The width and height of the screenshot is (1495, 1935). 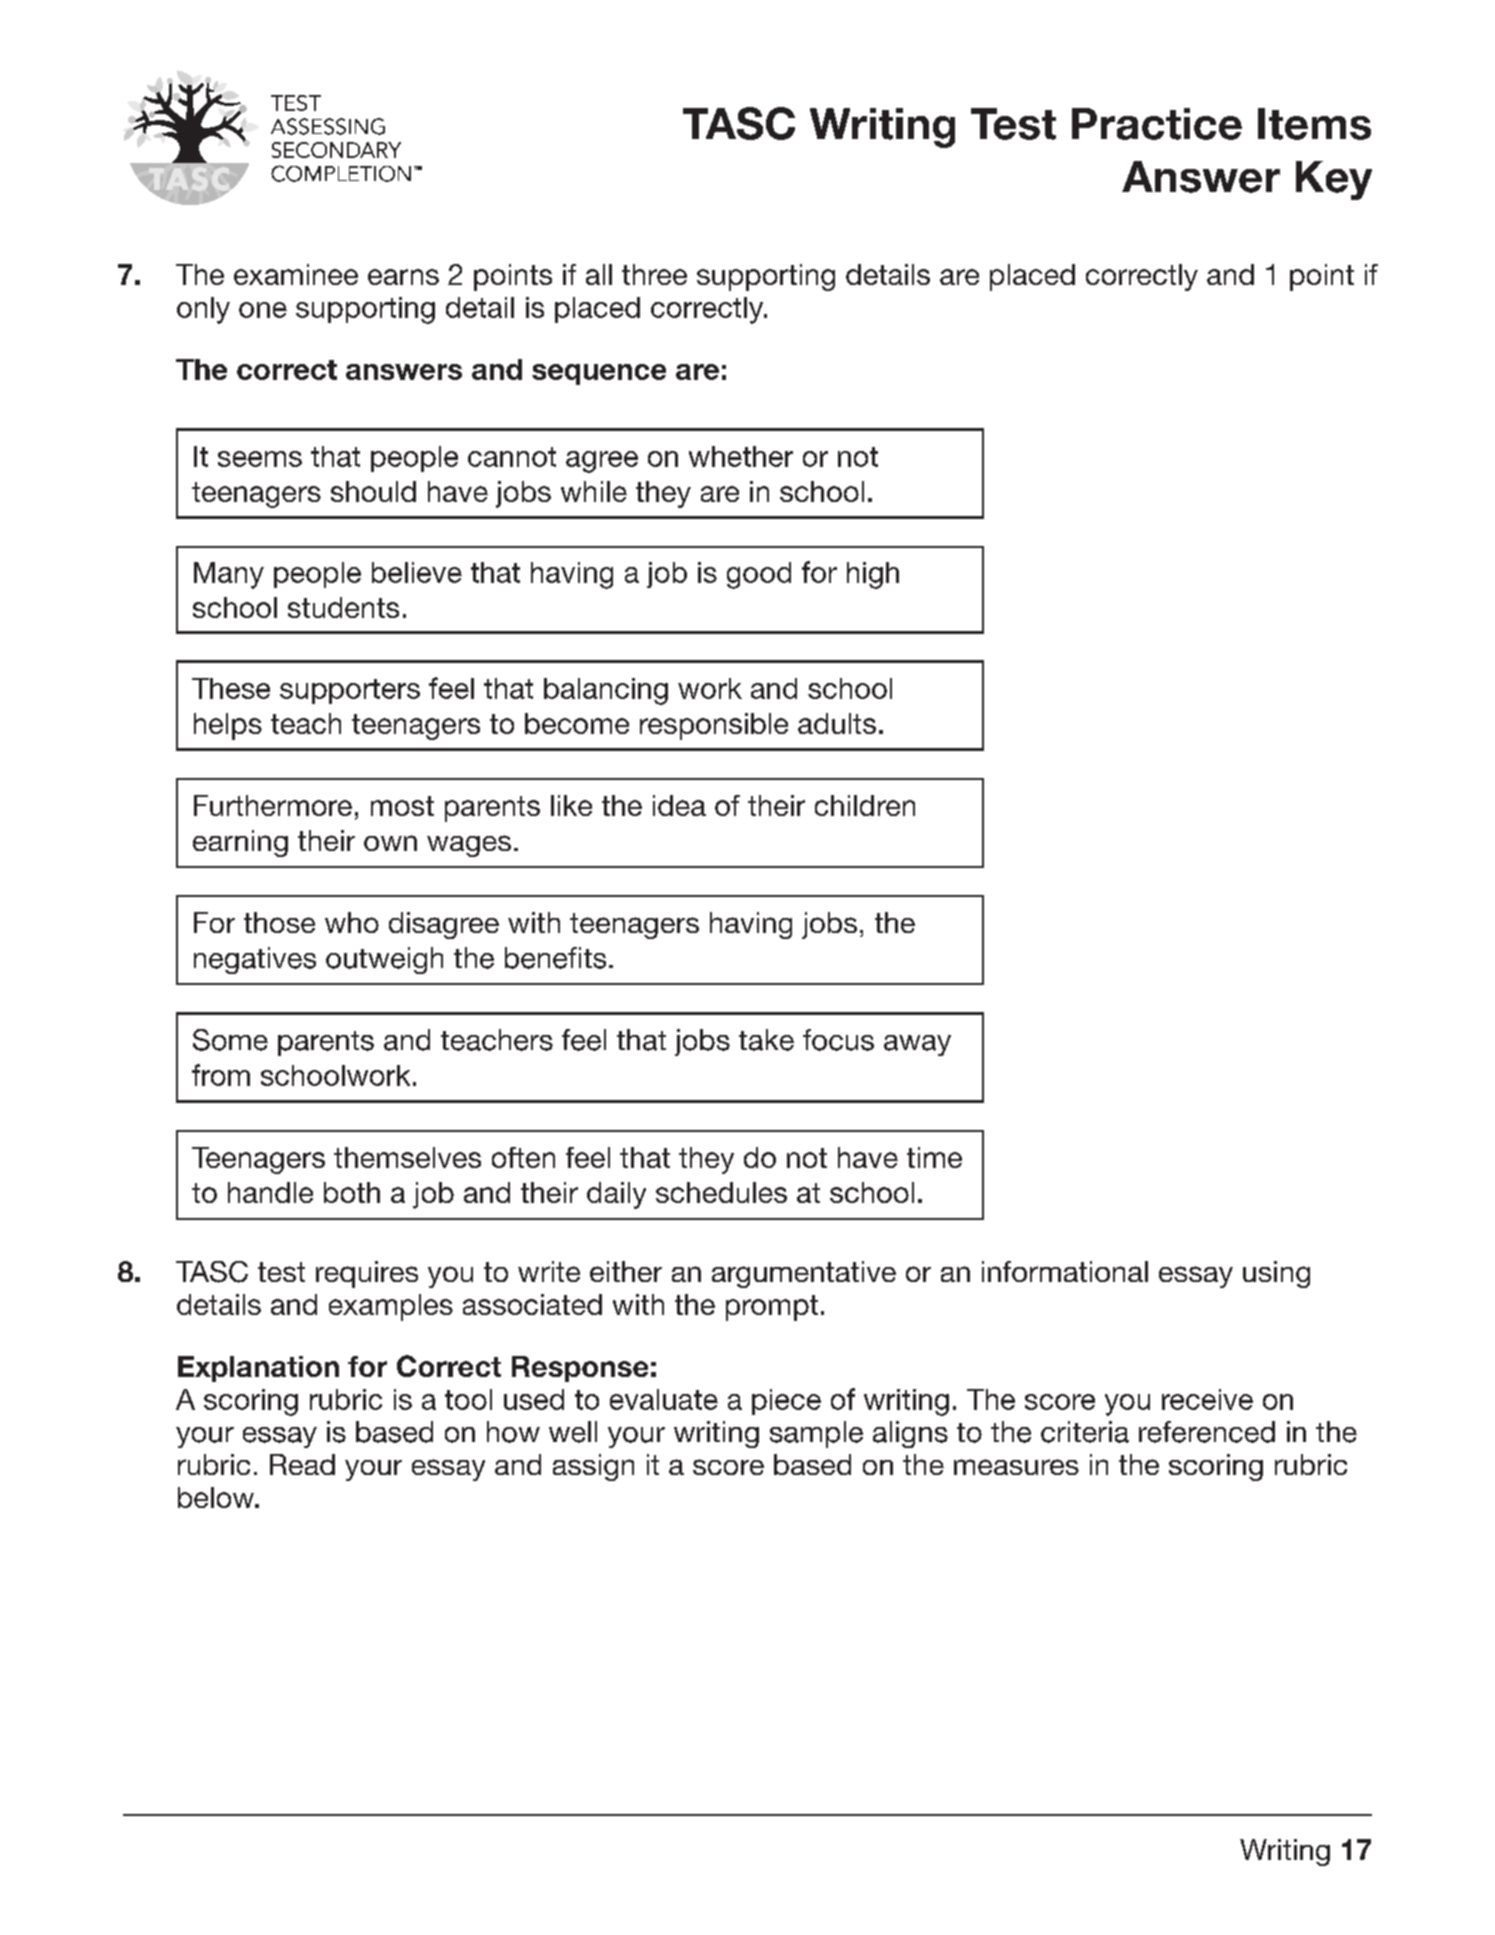 What do you see at coordinates (1157, 124) in the screenshot?
I see `Practice` at bounding box center [1157, 124].
